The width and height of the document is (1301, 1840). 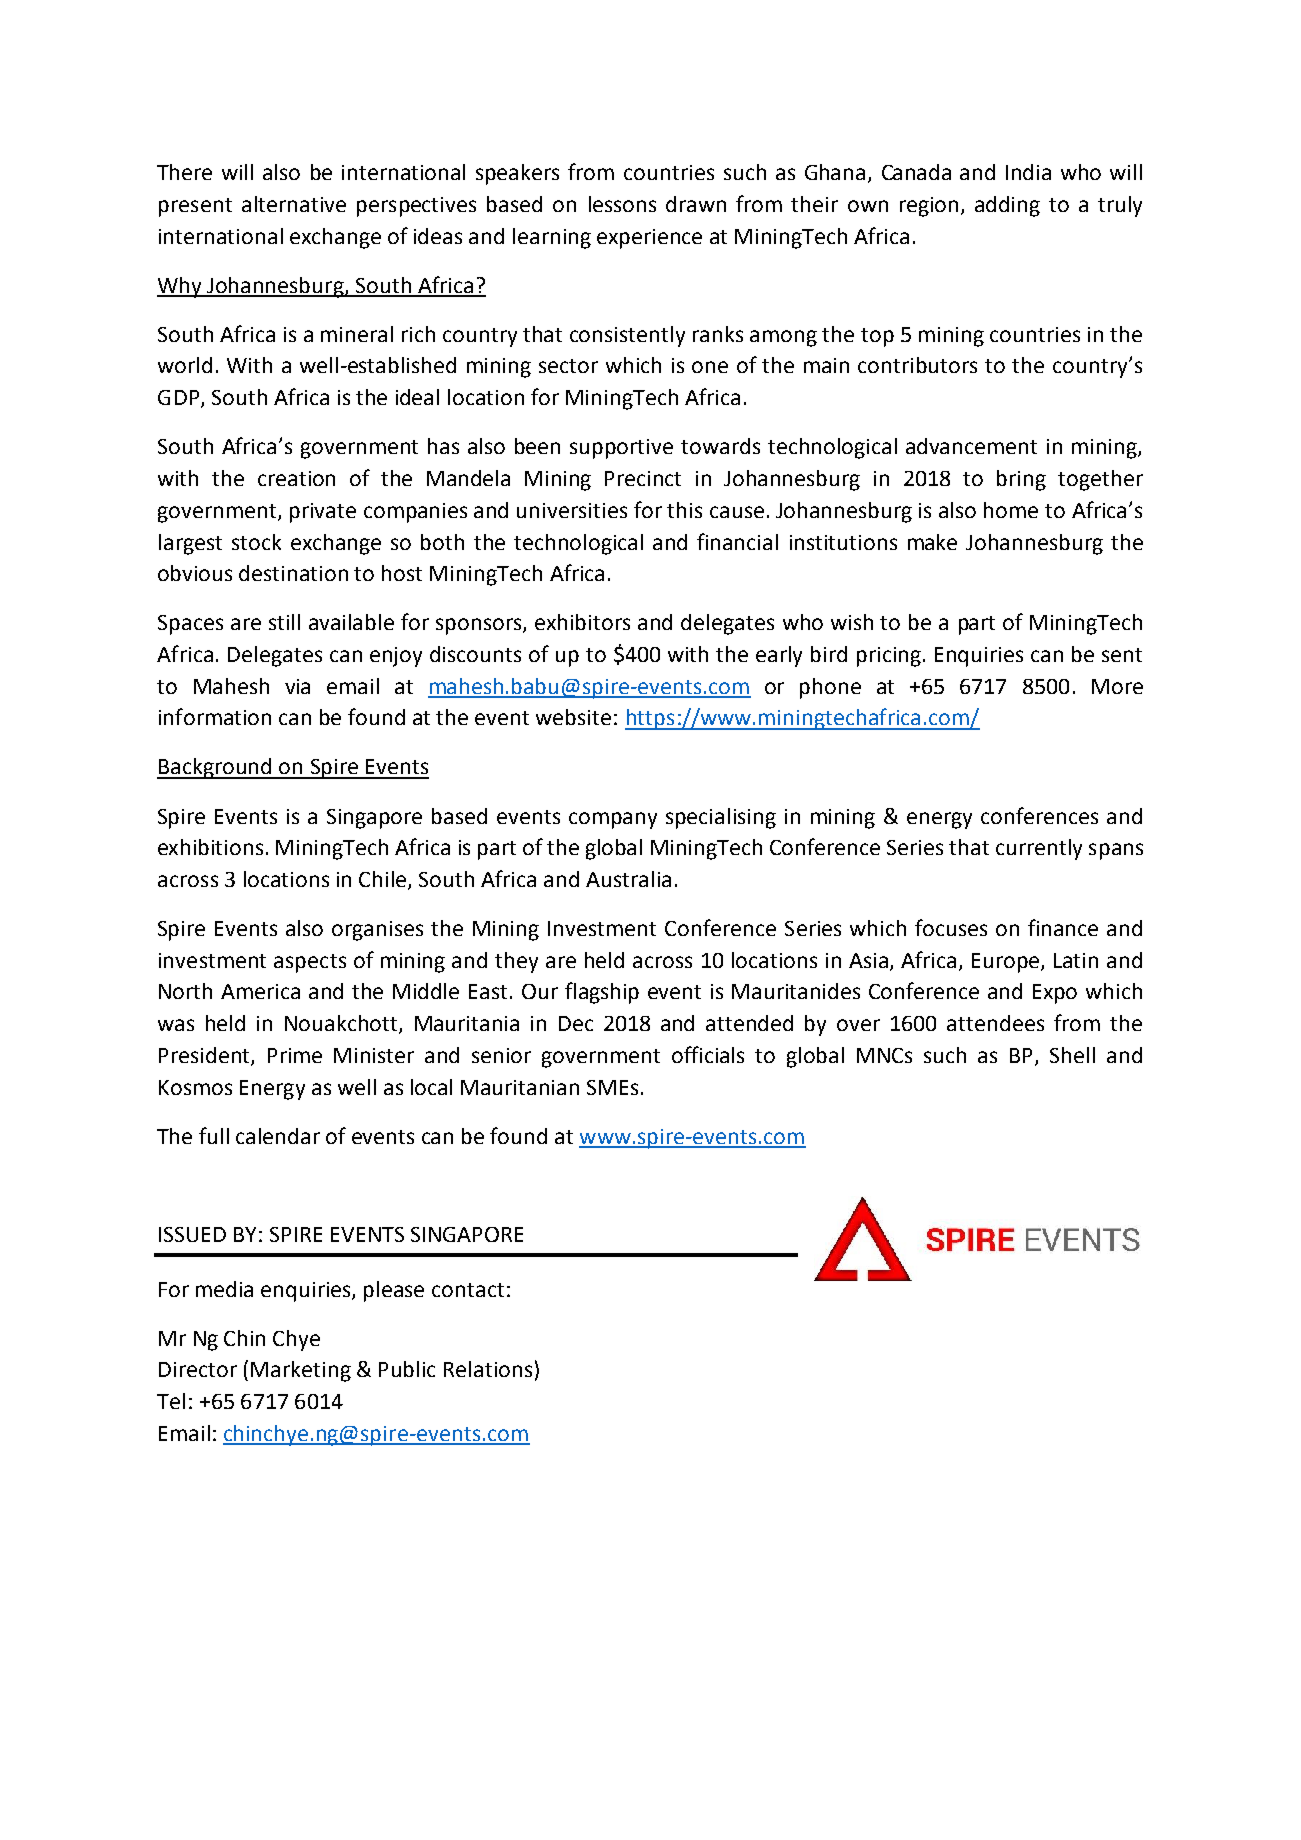 I want to click on Europe, so click(x=1007, y=963).
